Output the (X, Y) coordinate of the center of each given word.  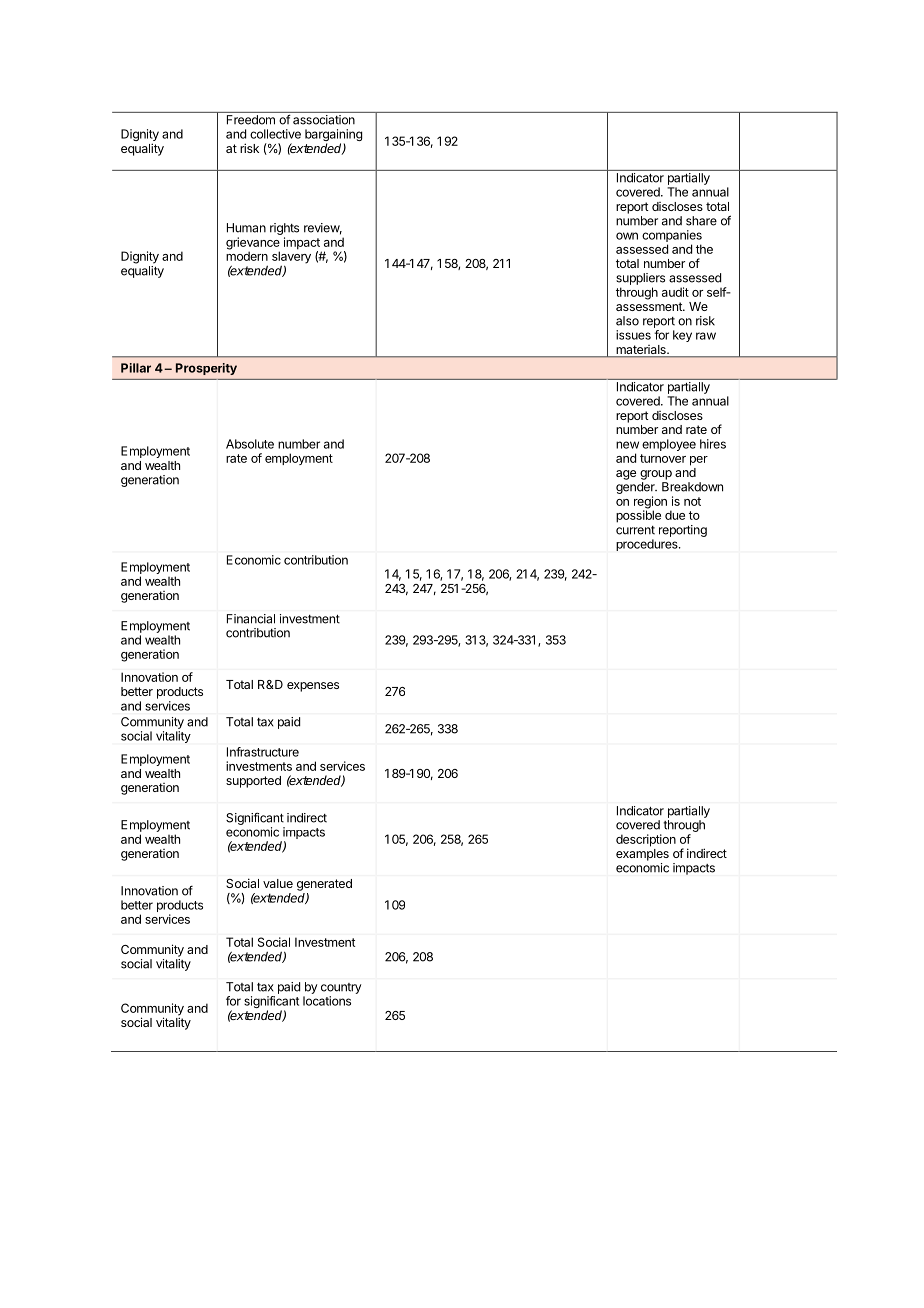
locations (327, 1001)
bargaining (333, 136)
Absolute (250, 444)
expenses (313, 687)
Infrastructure (263, 752)
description (646, 840)
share (701, 221)
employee (669, 445)
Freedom (251, 120)
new (627, 445)
